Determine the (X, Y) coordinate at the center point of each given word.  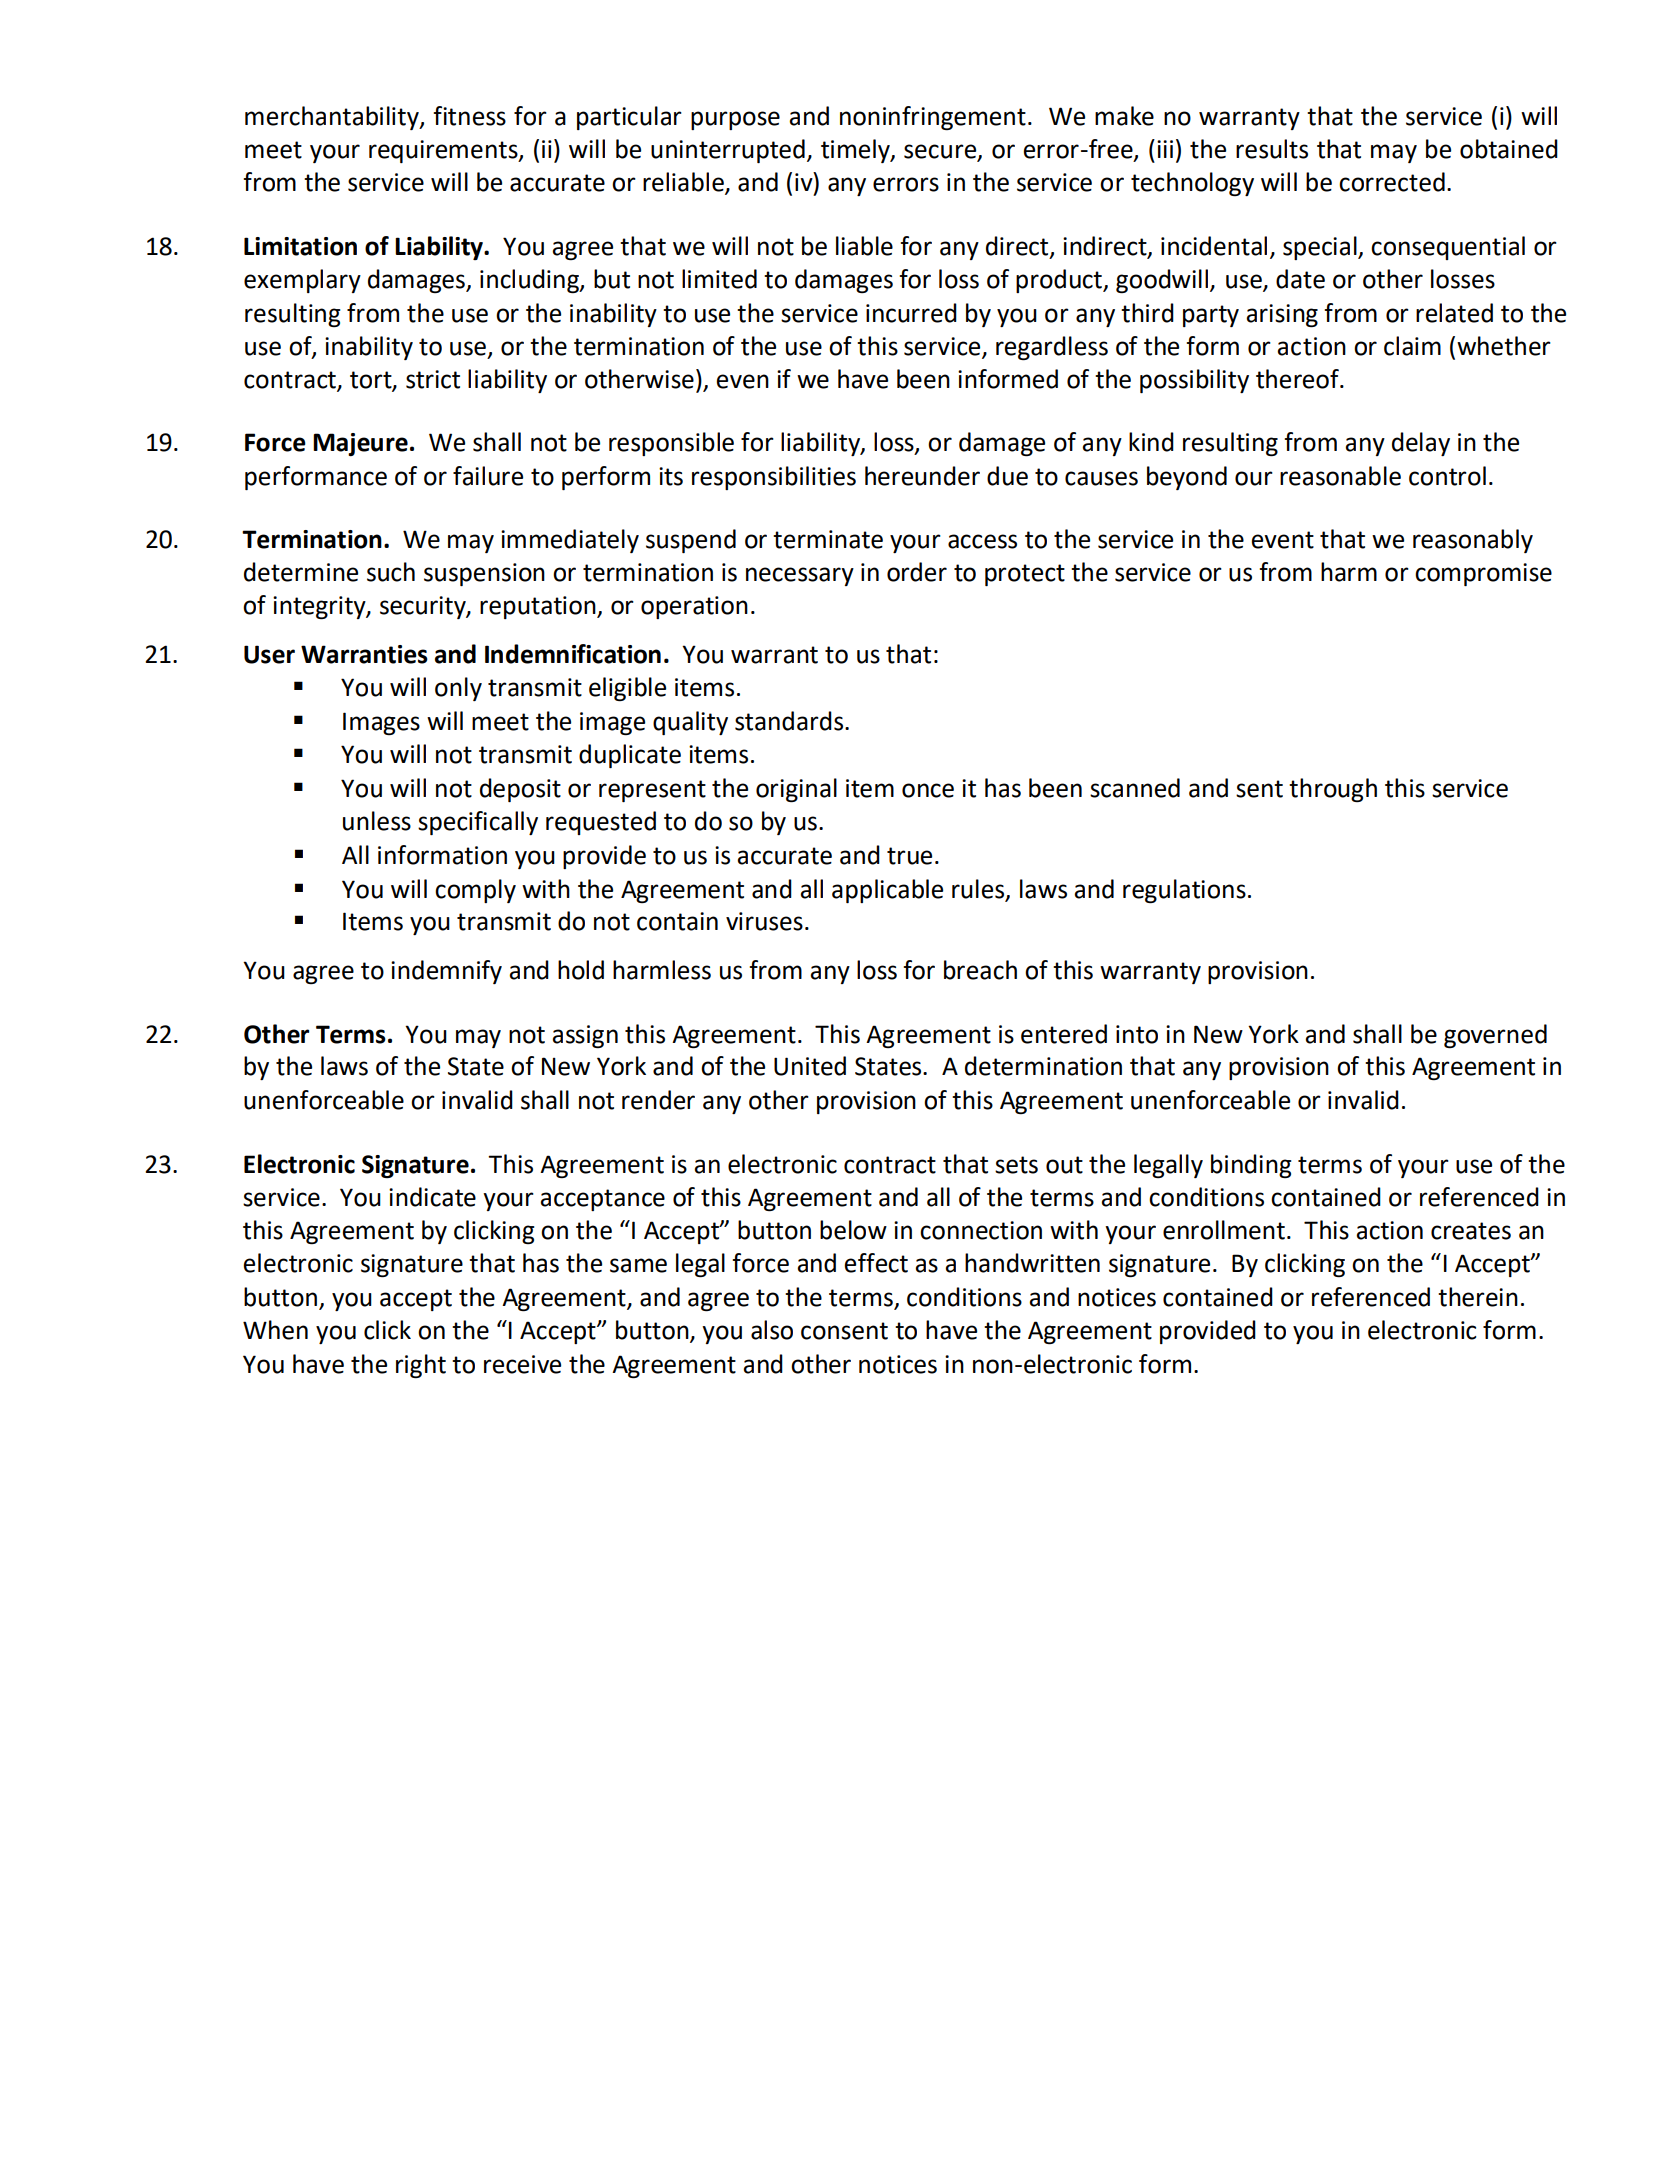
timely (856, 151)
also (772, 1330)
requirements (444, 151)
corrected (1392, 182)
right (421, 1366)
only (458, 689)
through (1333, 790)
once (928, 790)
